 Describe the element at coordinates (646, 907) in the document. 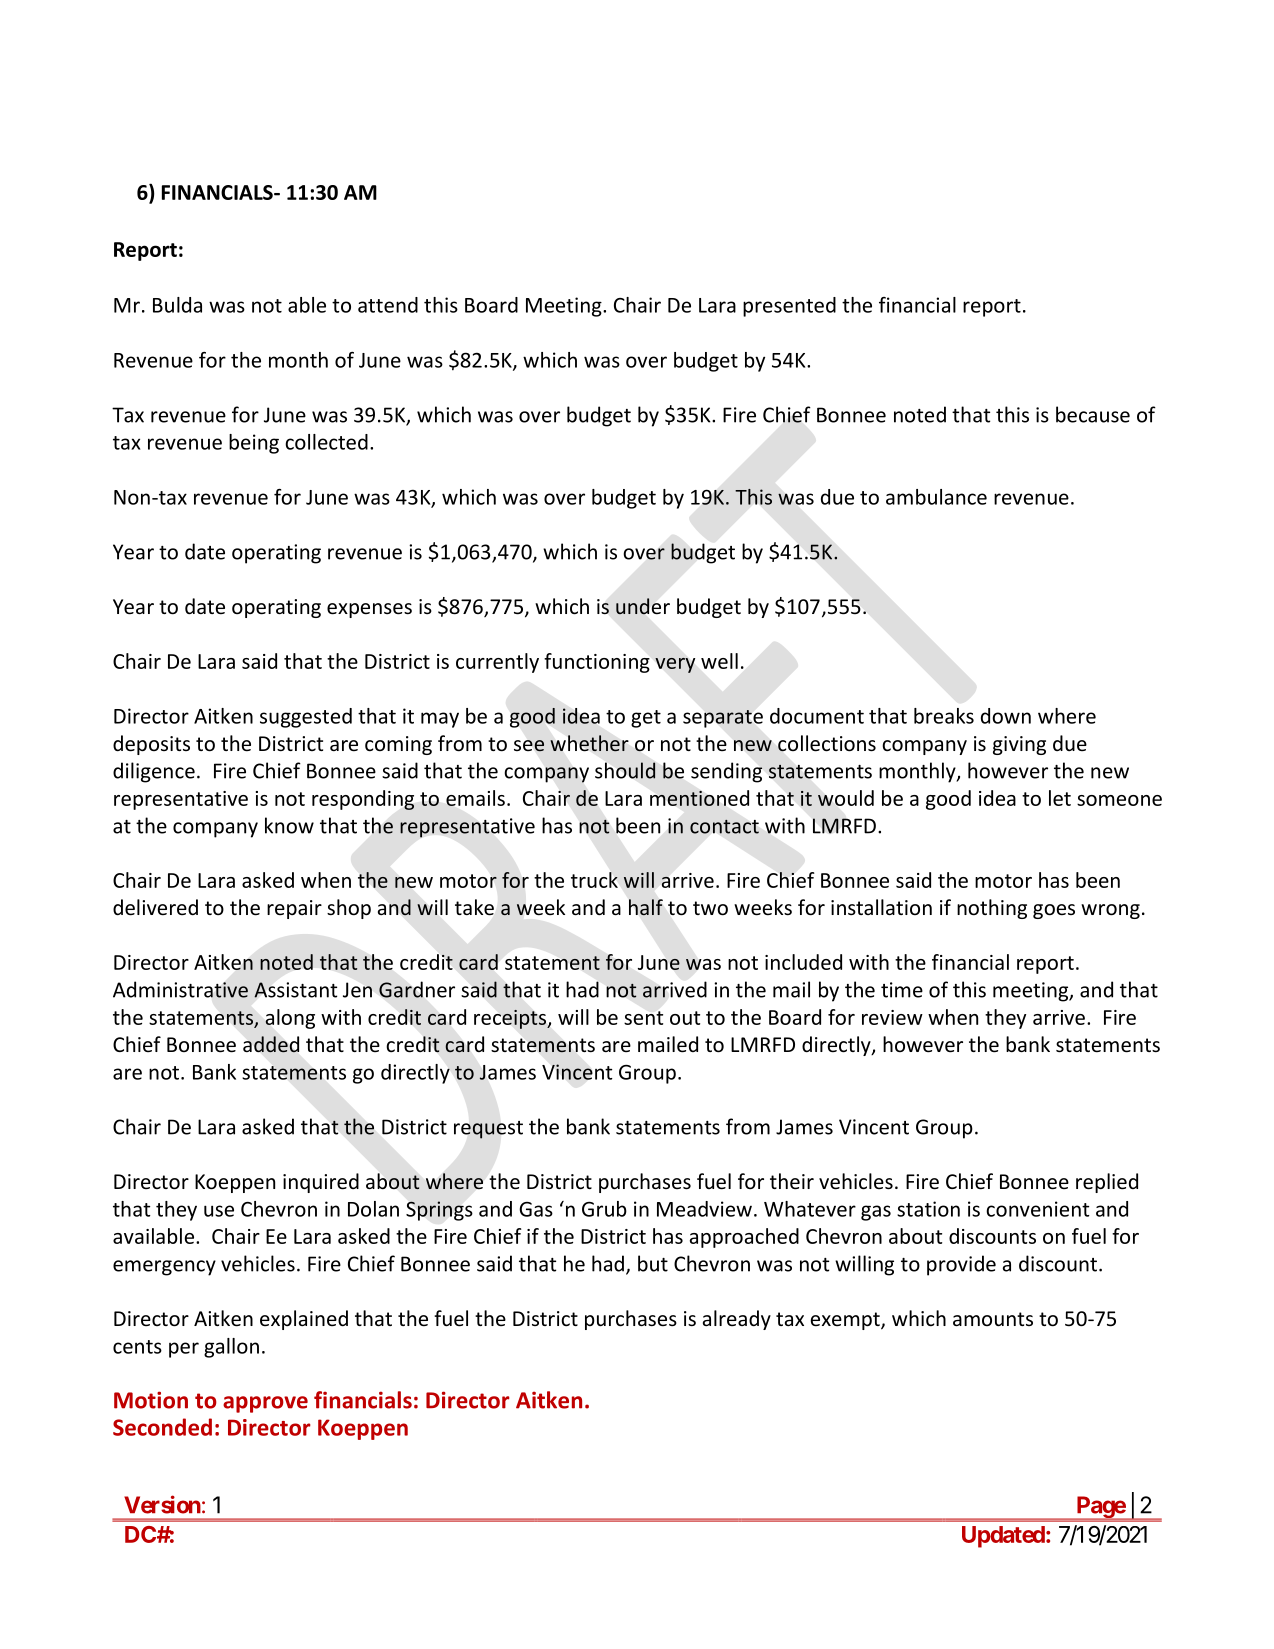

I see `half` at that location.
